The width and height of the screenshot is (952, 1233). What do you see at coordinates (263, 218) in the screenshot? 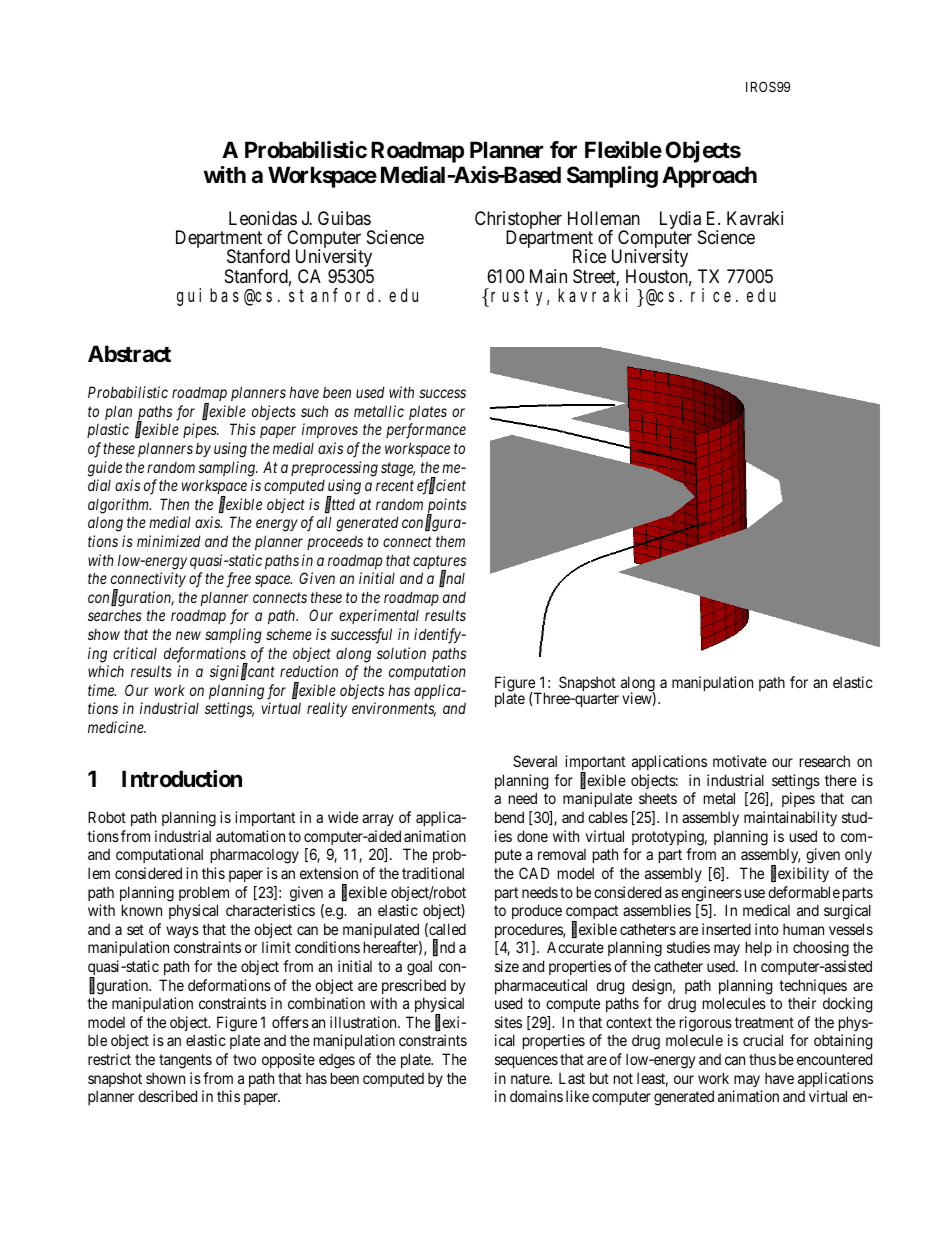
I see `Leonidas` at bounding box center [263, 218].
